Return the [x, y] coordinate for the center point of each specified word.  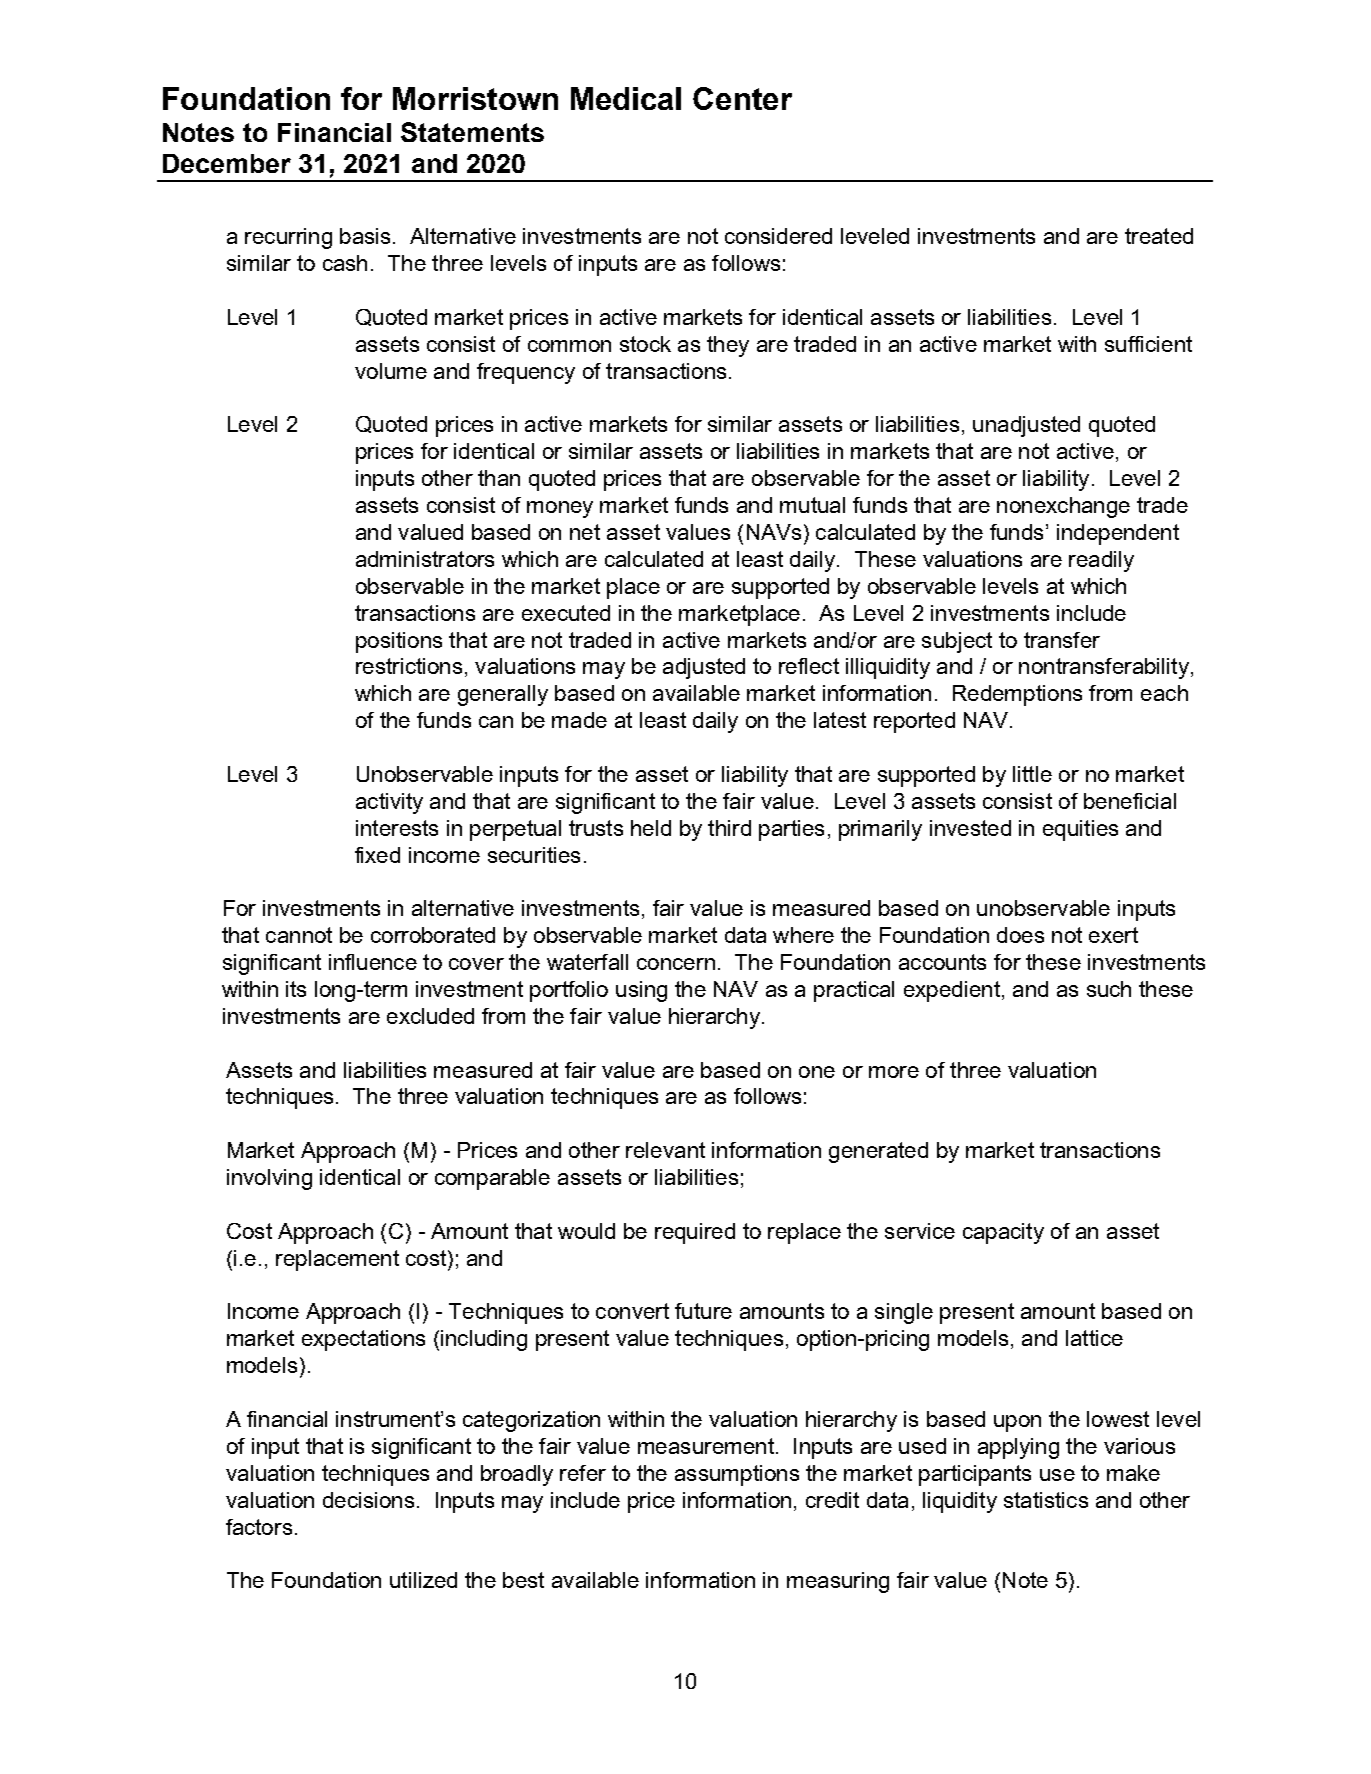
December [227, 163]
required [695, 1233]
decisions [368, 1500]
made [579, 720]
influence [373, 962]
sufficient [1148, 344]
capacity [1003, 1233]
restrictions [409, 666]
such [1109, 989]
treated [1159, 236]
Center [742, 98]
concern [676, 964]
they [728, 346]
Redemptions [1017, 695]
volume [391, 371]
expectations [363, 1340]
